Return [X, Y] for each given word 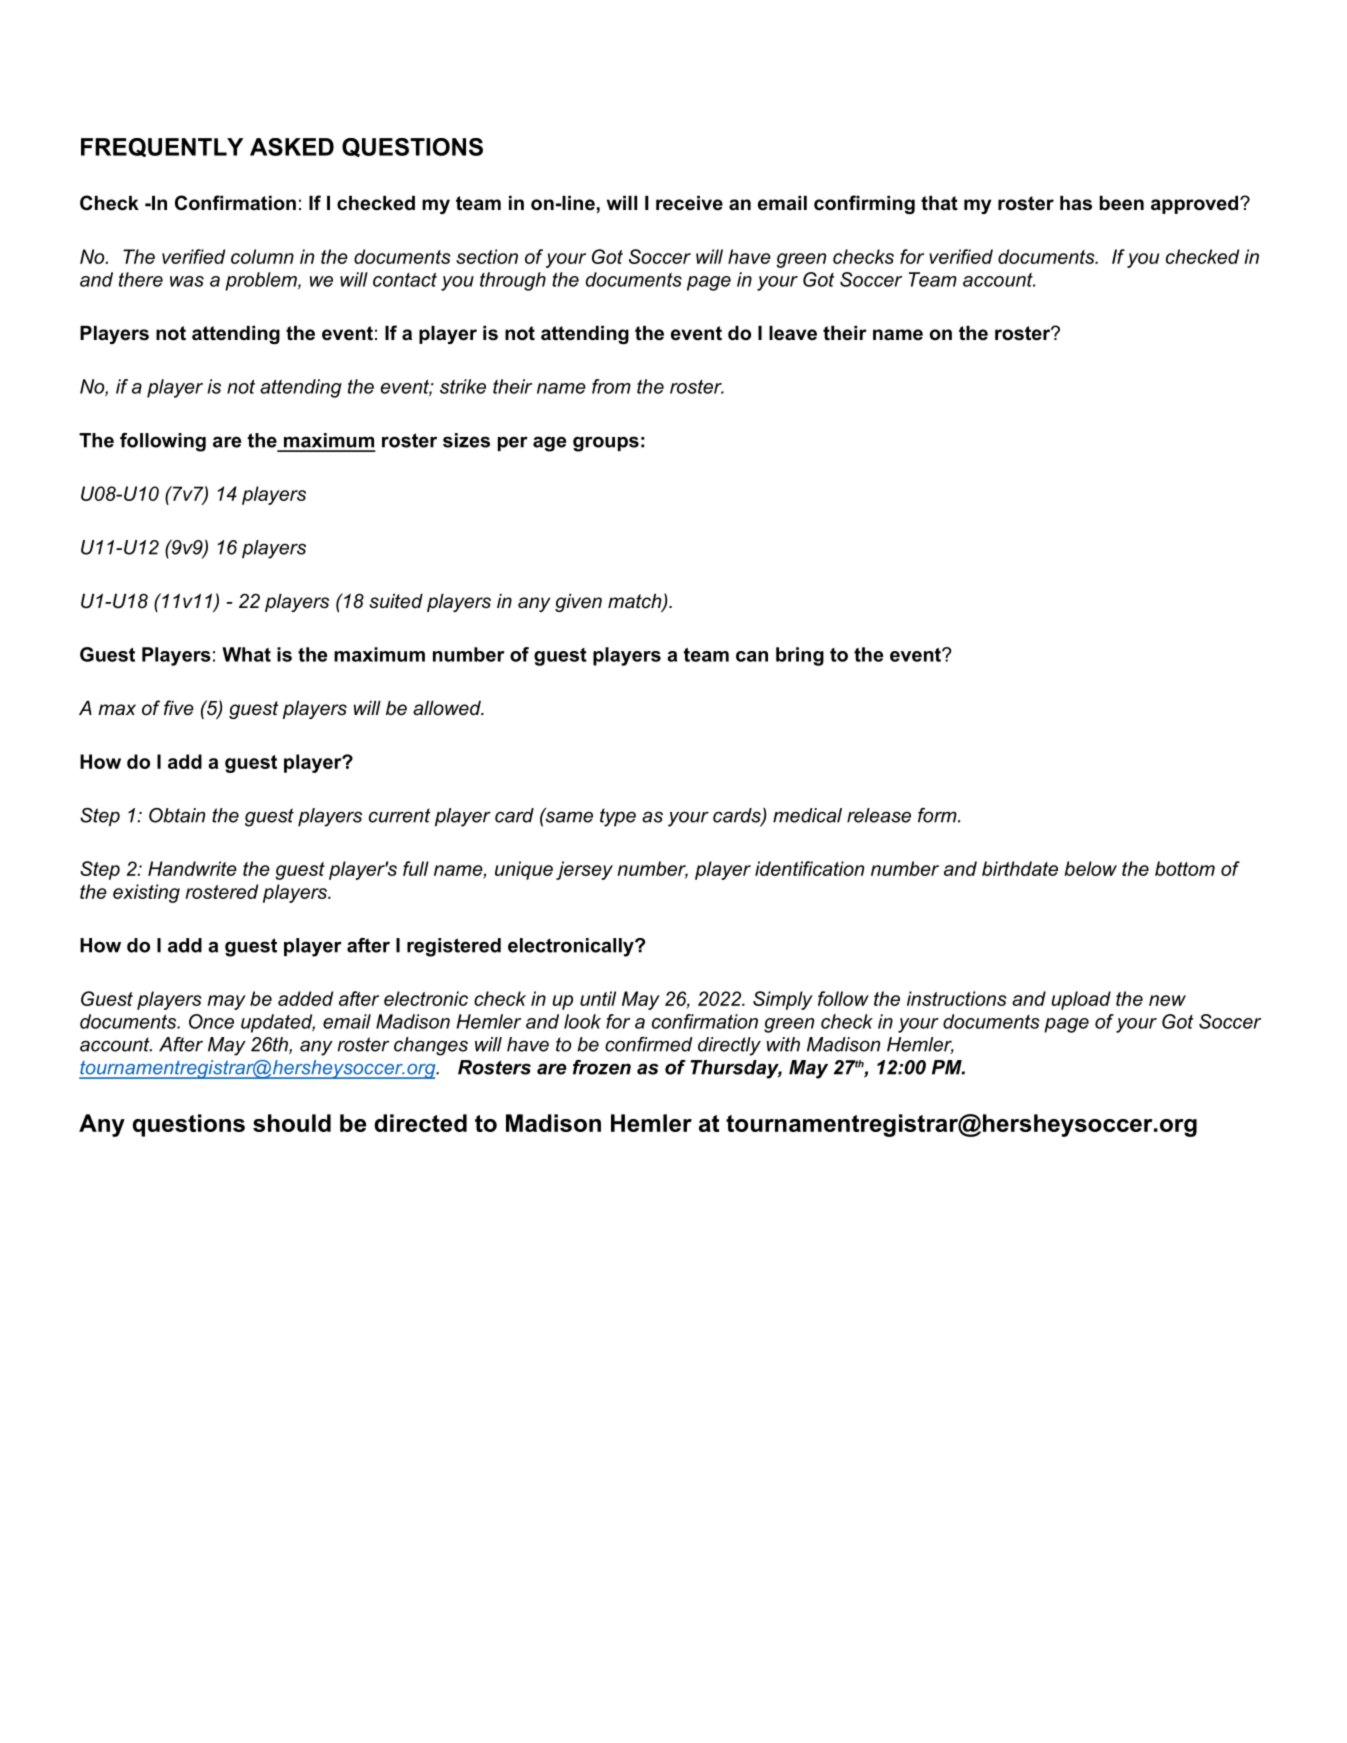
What [246, 654]
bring [800, 656]
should [292, 1123]
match [635, 602]
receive [689, 203]
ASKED [292, 147]
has [1076, 203]
